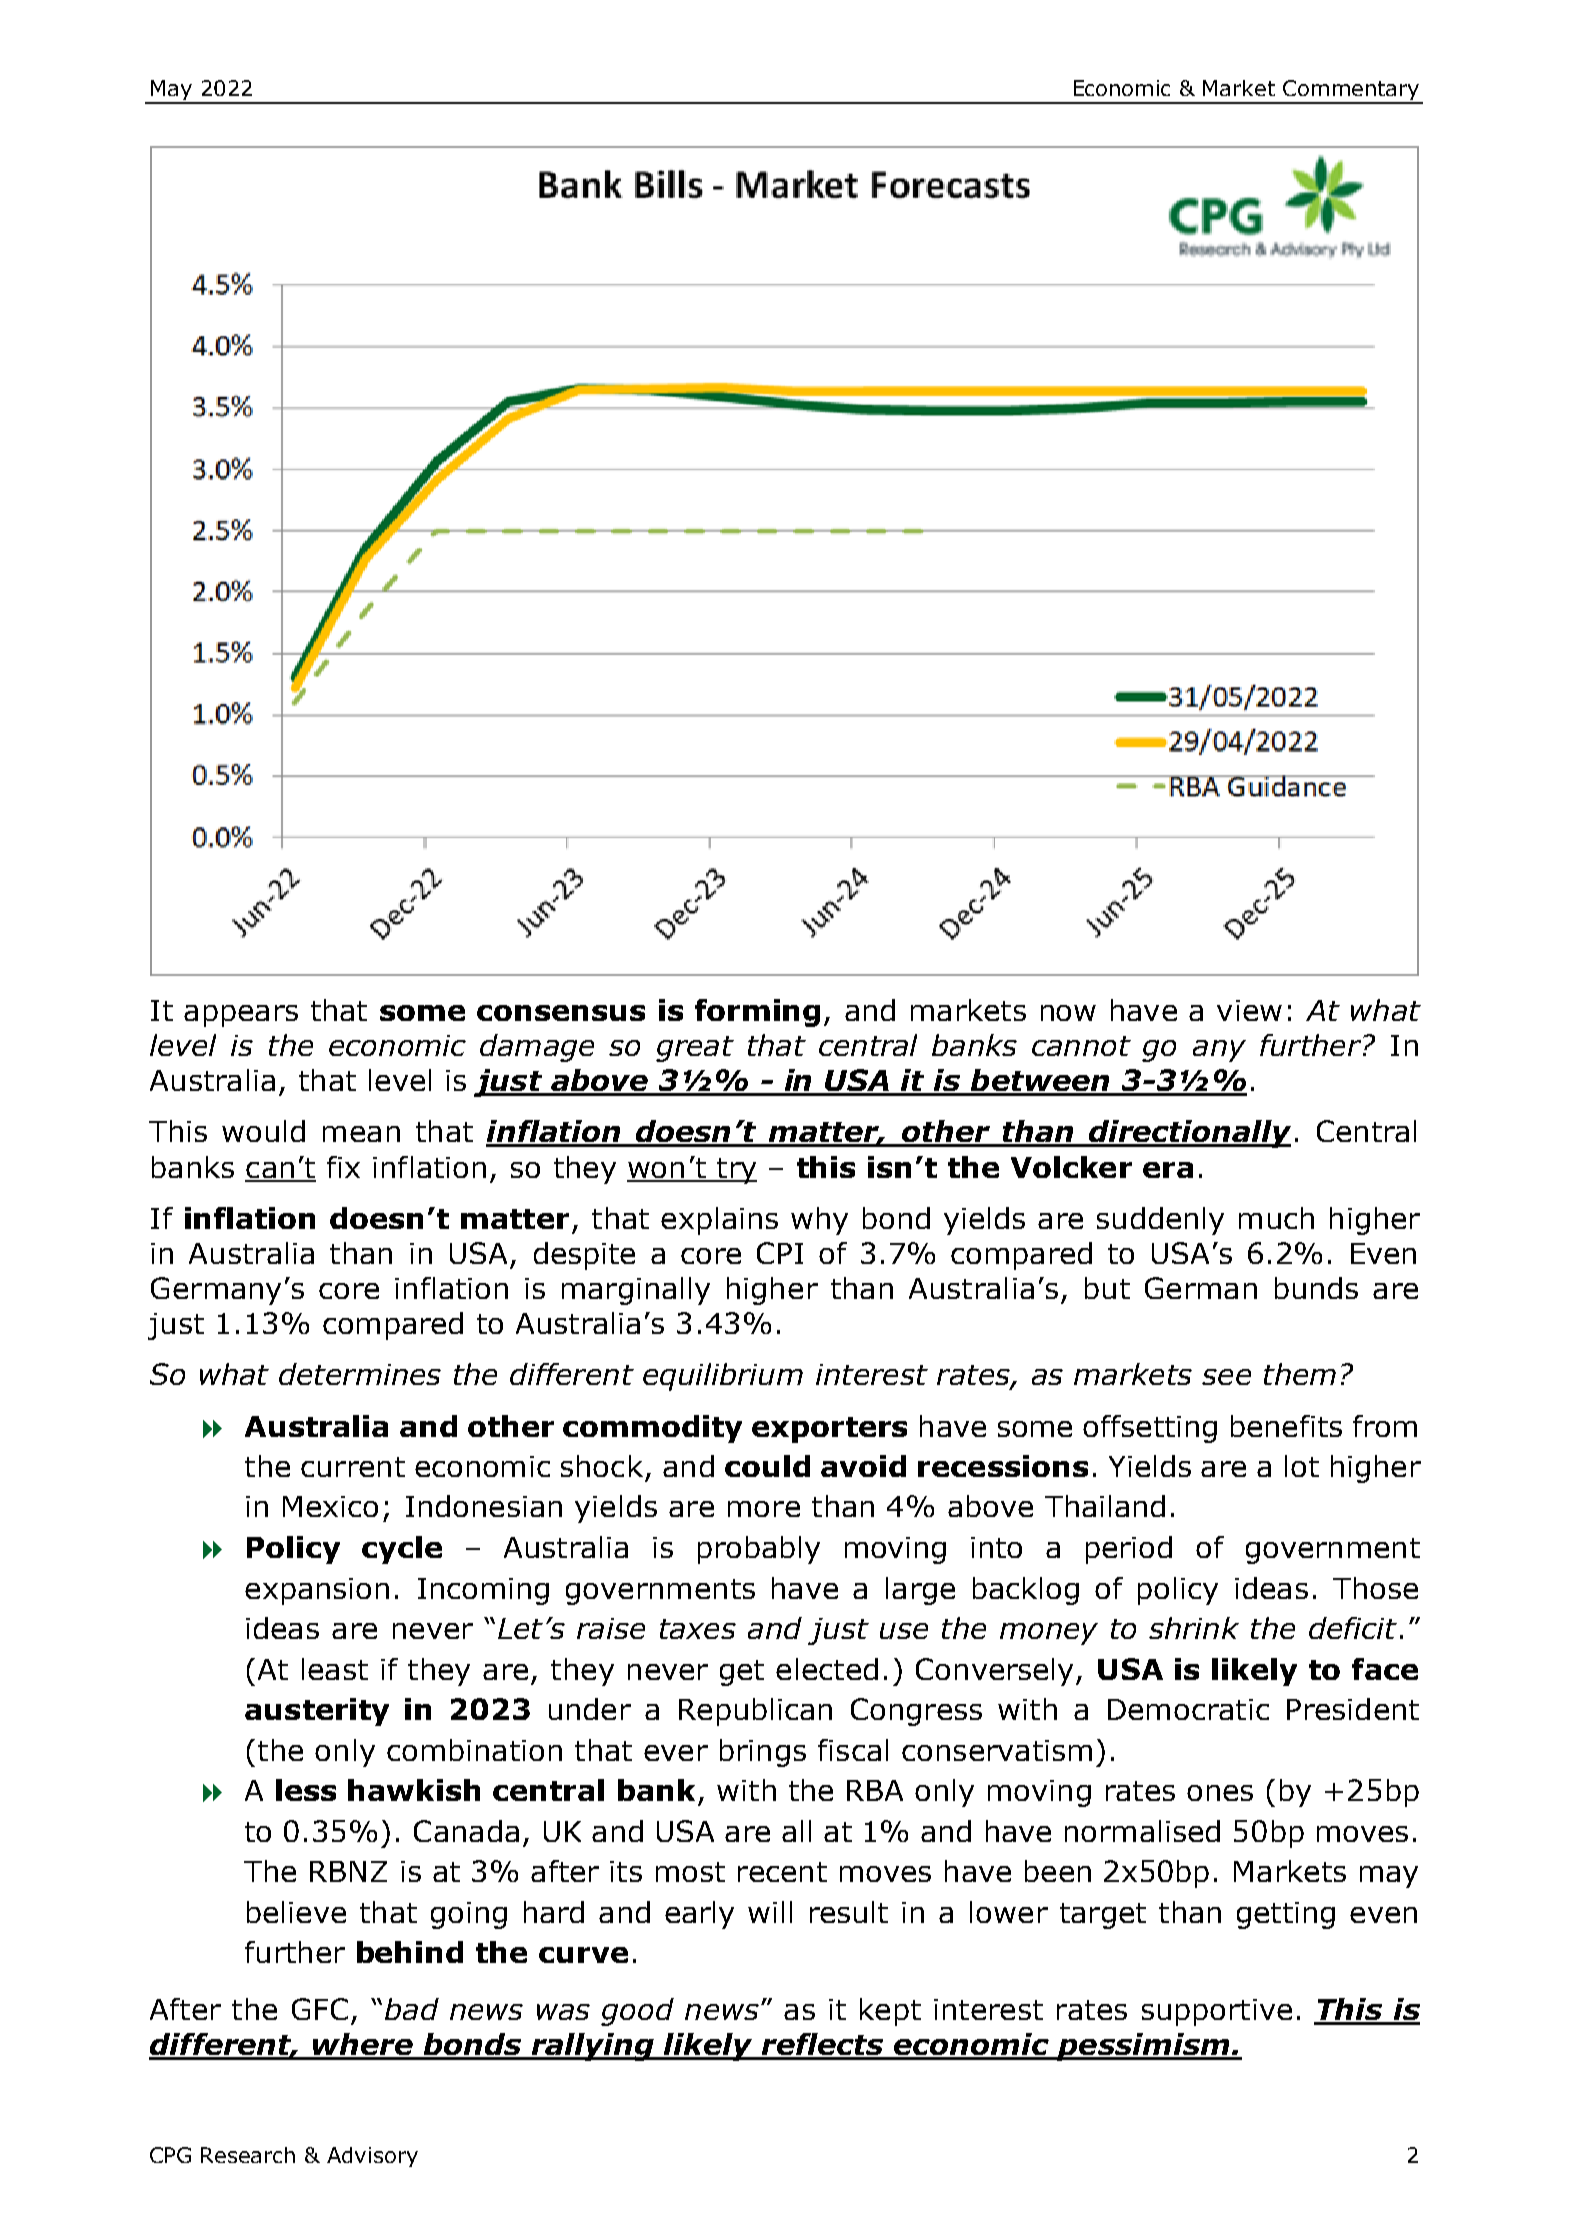 Image resolution: width=1569 pixels, height=2219 pixels. Describe the element at coordinates (1286, 1426) in the document. I see `benefits` at that location.
